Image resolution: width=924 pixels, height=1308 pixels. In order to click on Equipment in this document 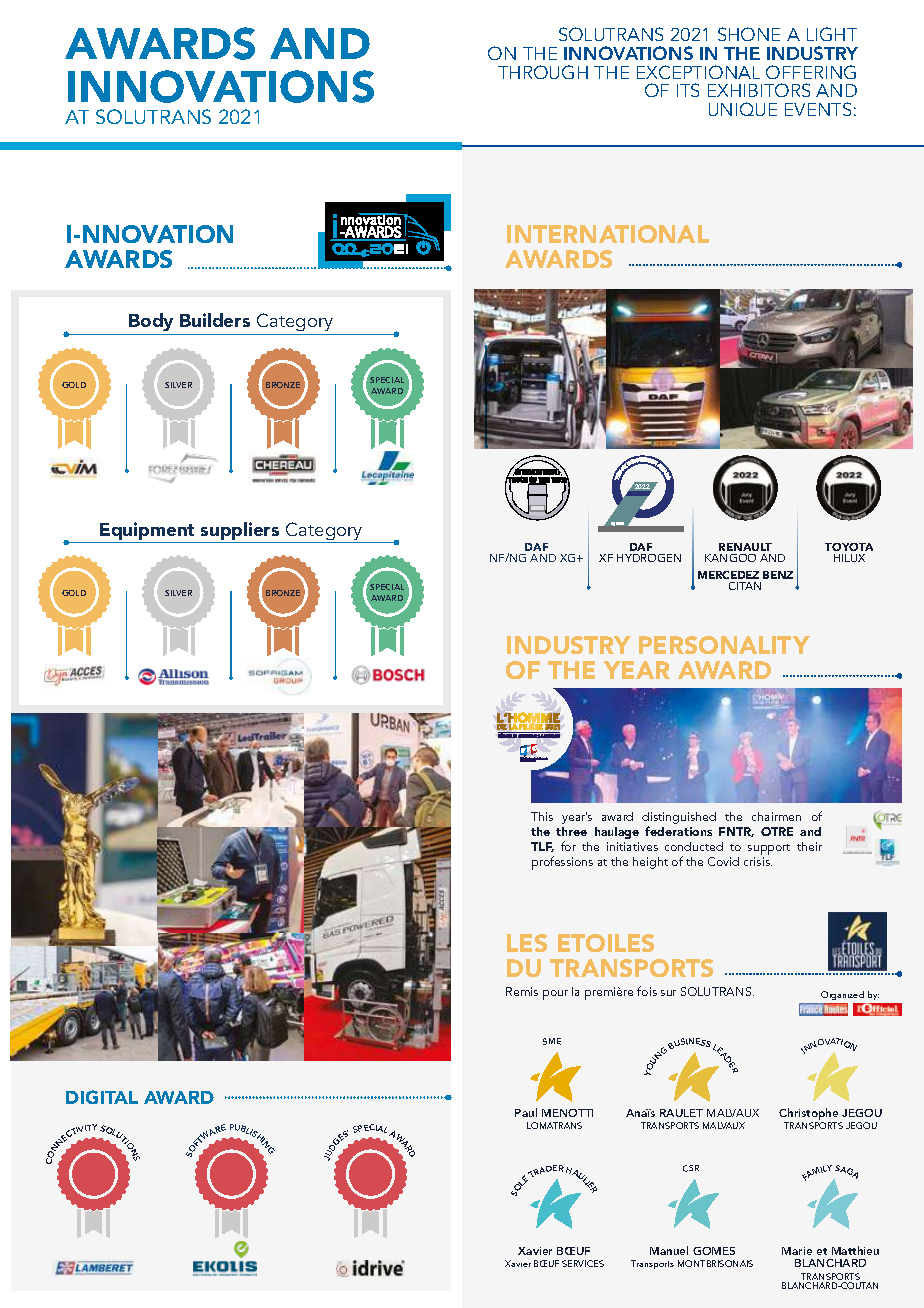, I will do `click(147, 532)`.
